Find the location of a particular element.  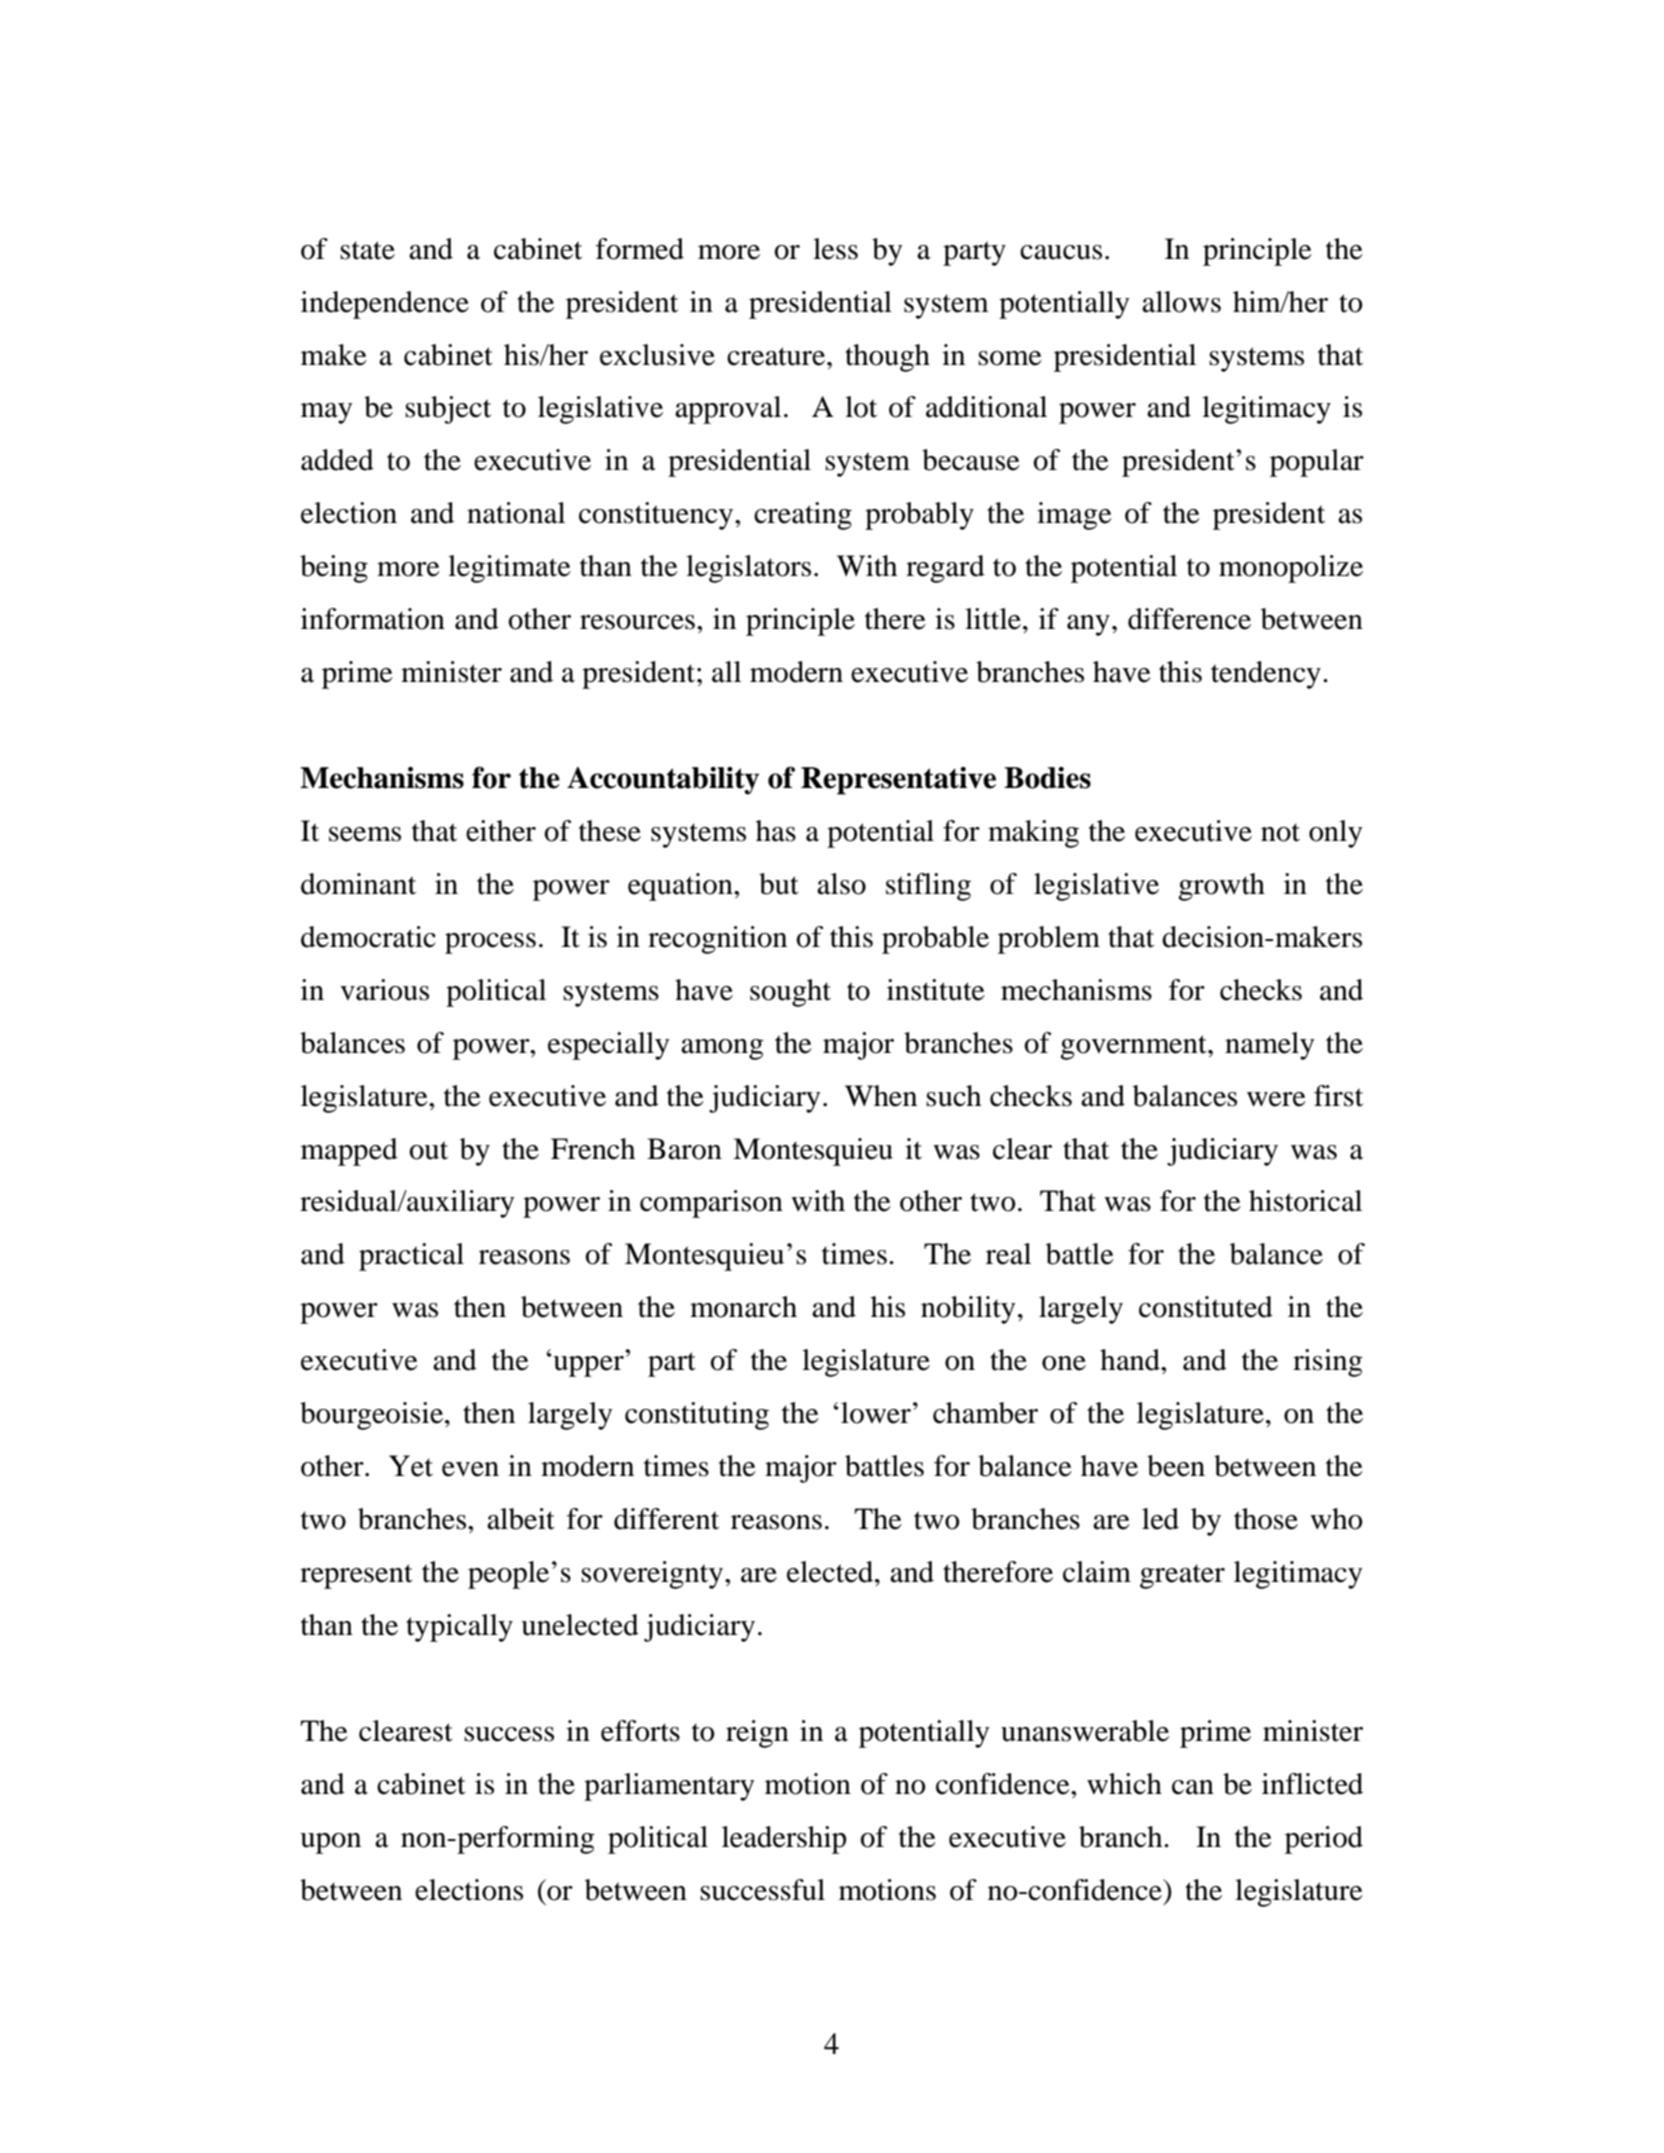

monarch is located at coordinates (743, 1307).
